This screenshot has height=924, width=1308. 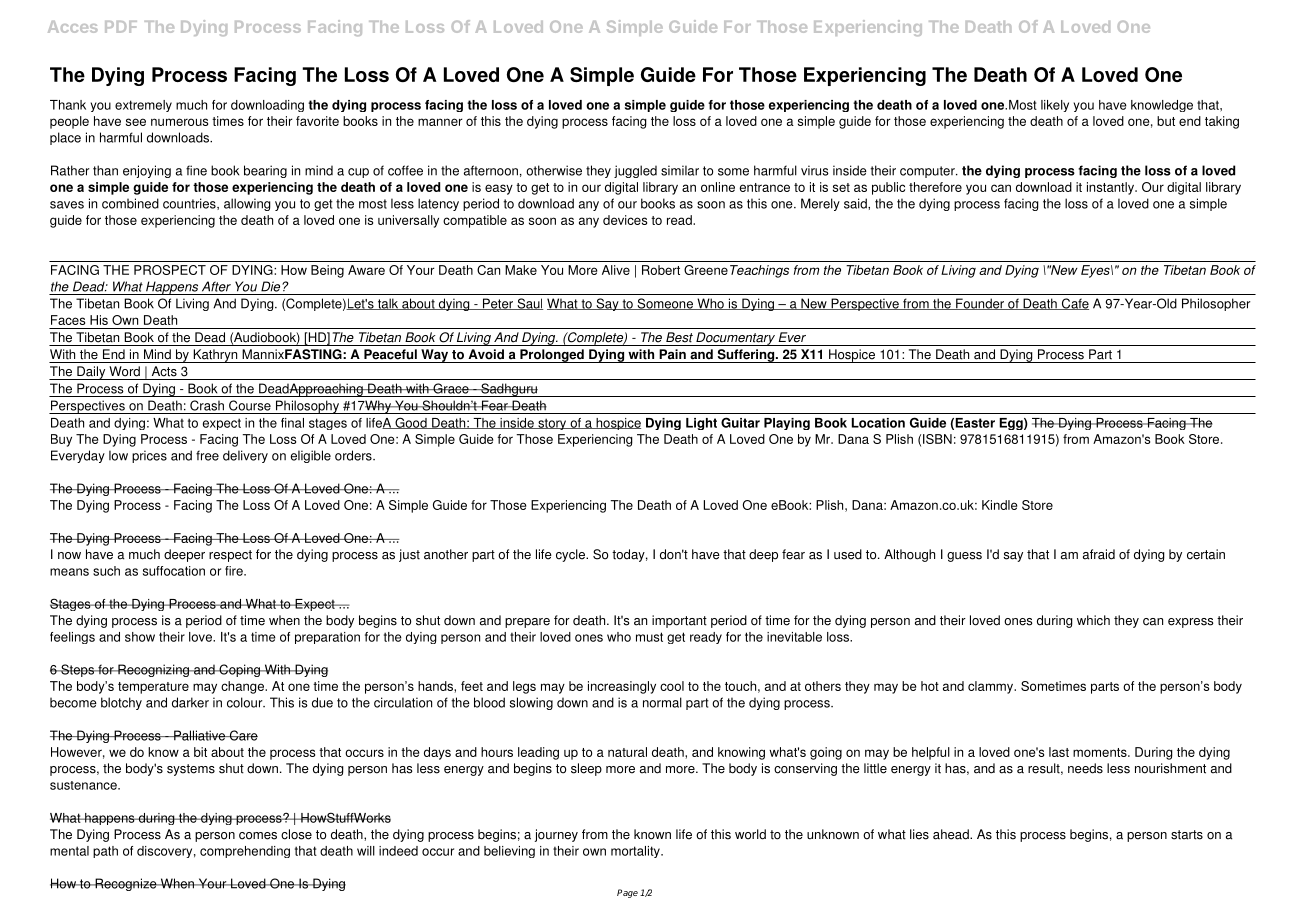 What do you see at coordinates (735, 339) in the screenshot?
I see `Documentary` at bounding box center [735, 339].
